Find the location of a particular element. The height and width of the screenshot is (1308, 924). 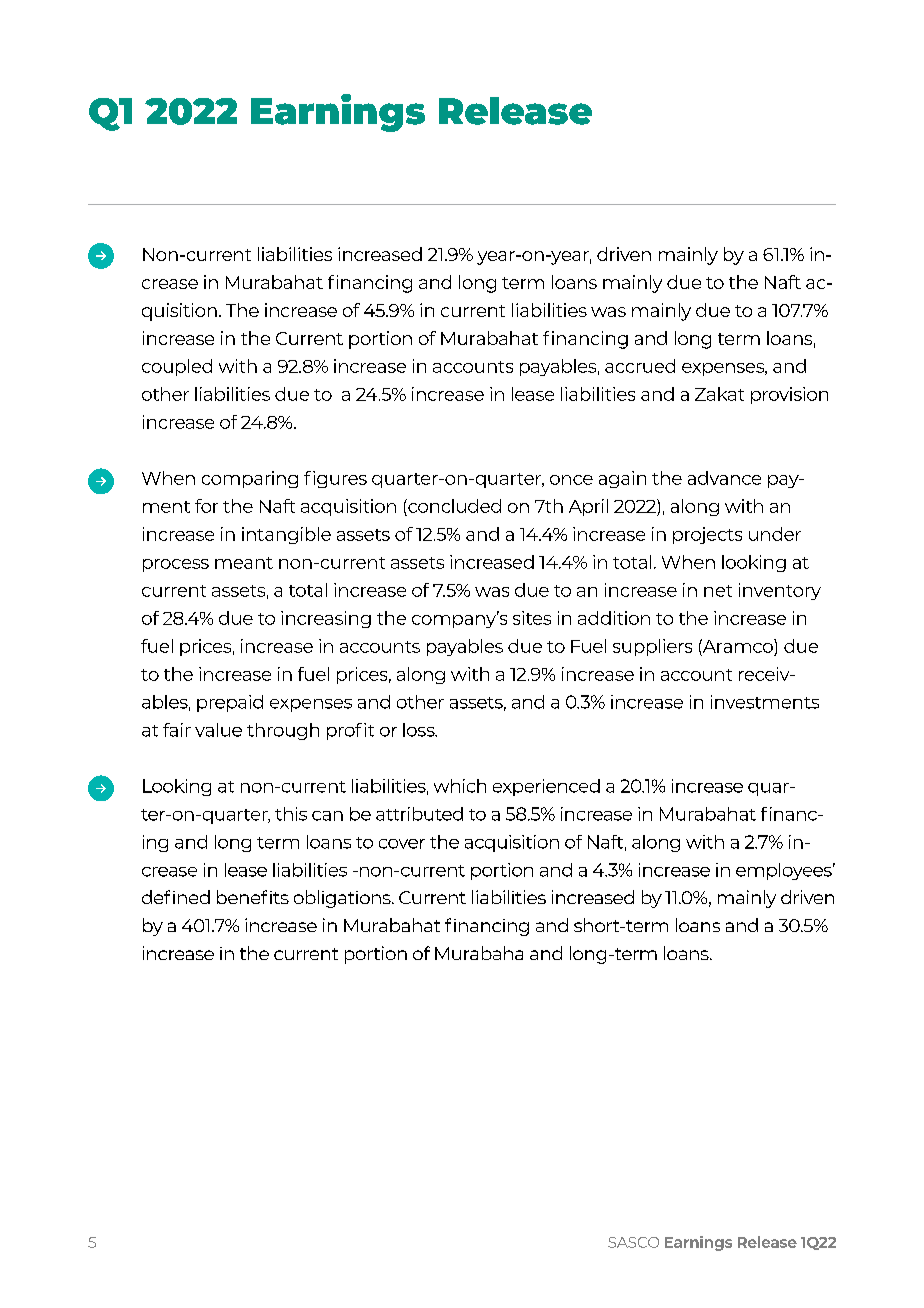

concluded is located at coordinates (453, 506).
